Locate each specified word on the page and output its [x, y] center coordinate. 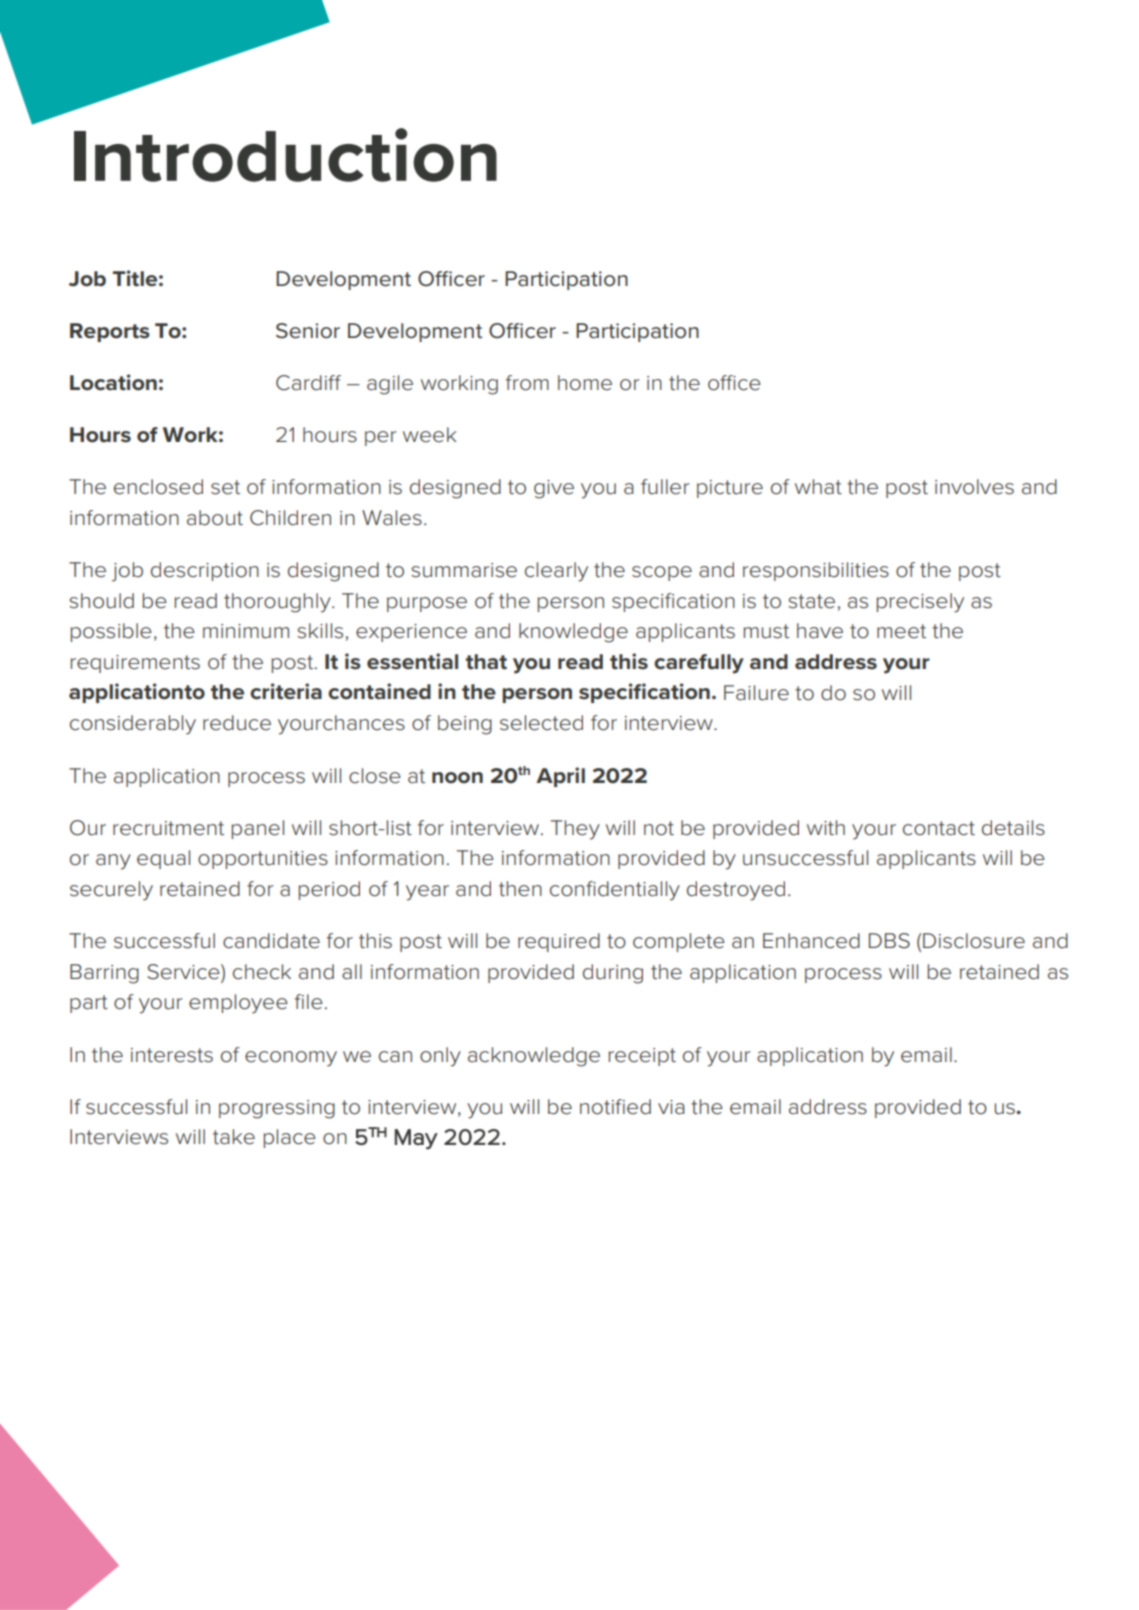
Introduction [285, 155]
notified [615, 1107]
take [234, 1137]
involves [974, 487]
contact [939, 828]
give [554, 489]
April [560, 777]
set [225, 487]
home [585, 383]
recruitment [168, 828]
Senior [308, 331]
